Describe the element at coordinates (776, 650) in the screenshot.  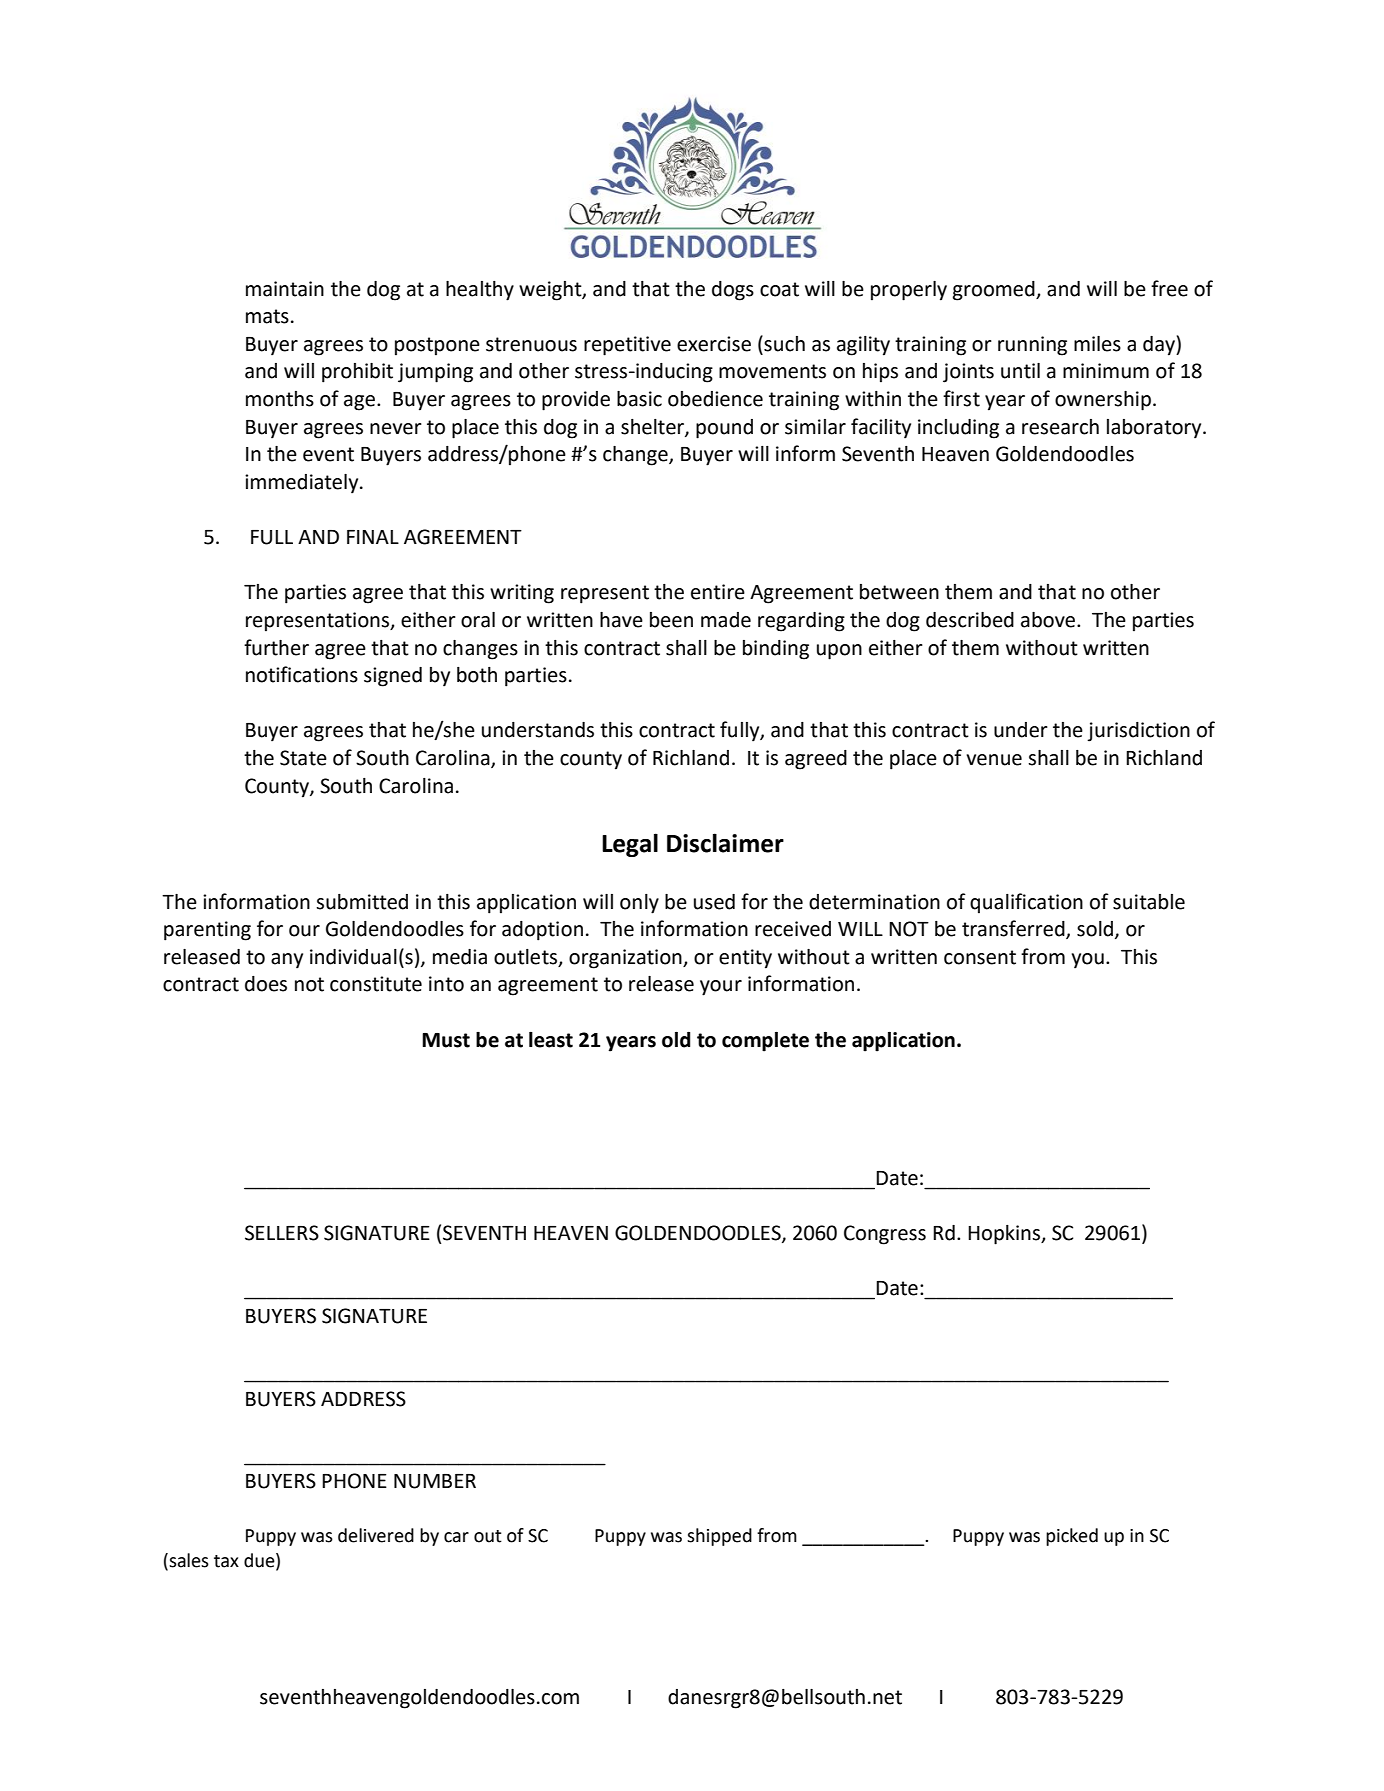
I see `binding` at that location.
